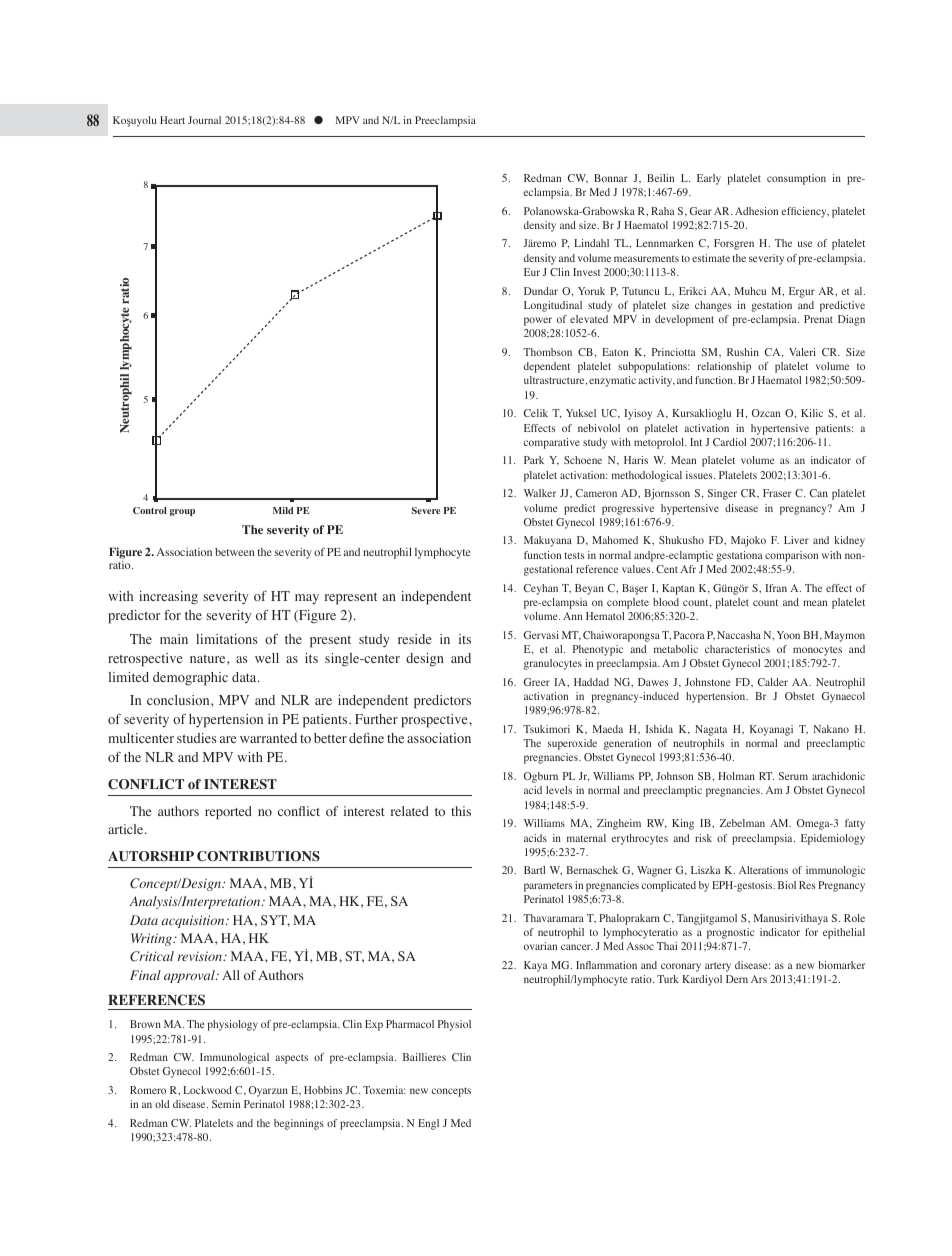  I want to click on Journal, so click(204, 120).
